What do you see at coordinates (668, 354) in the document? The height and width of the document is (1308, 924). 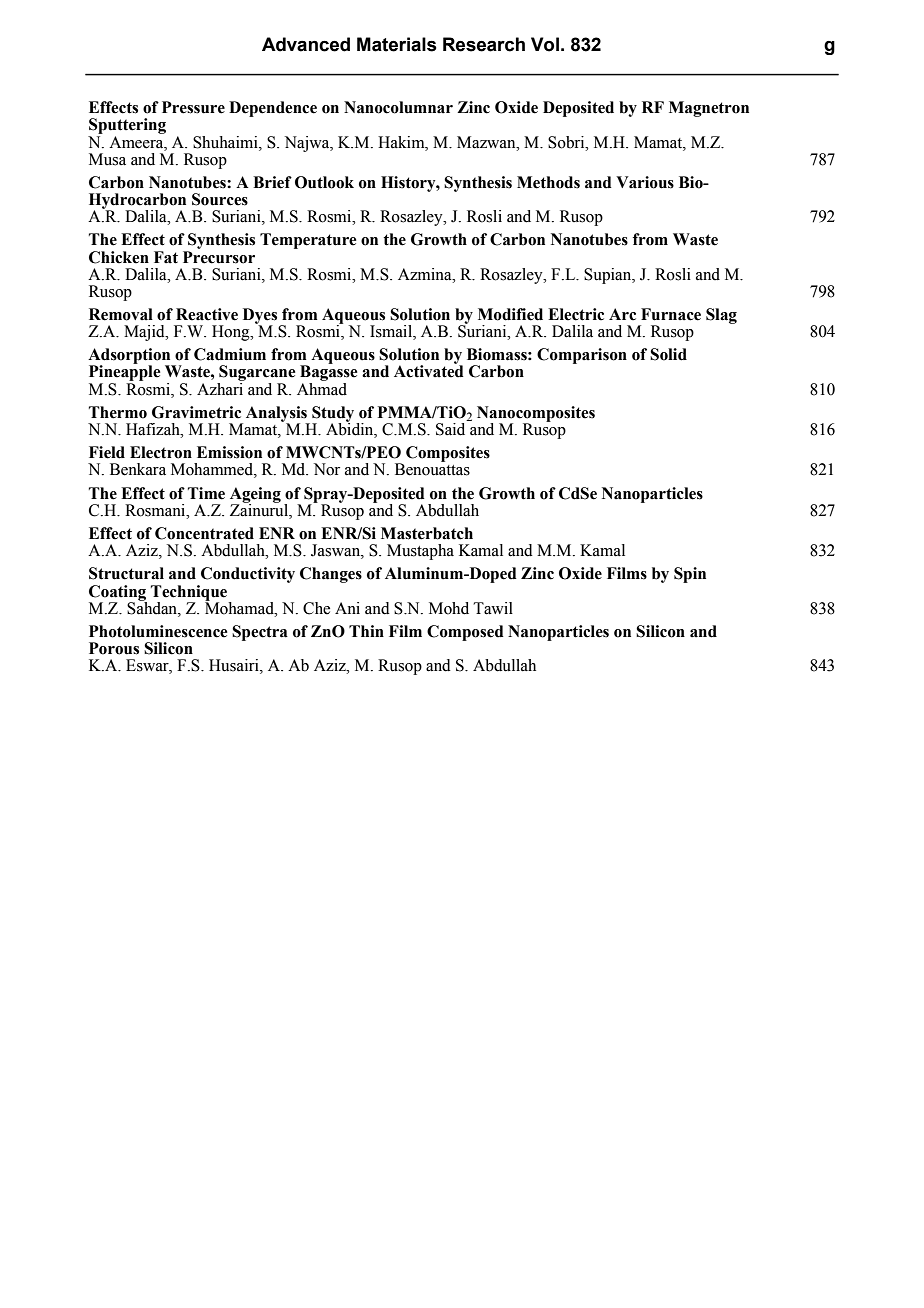 I see `Solid` at bounding box center [668, 354].
